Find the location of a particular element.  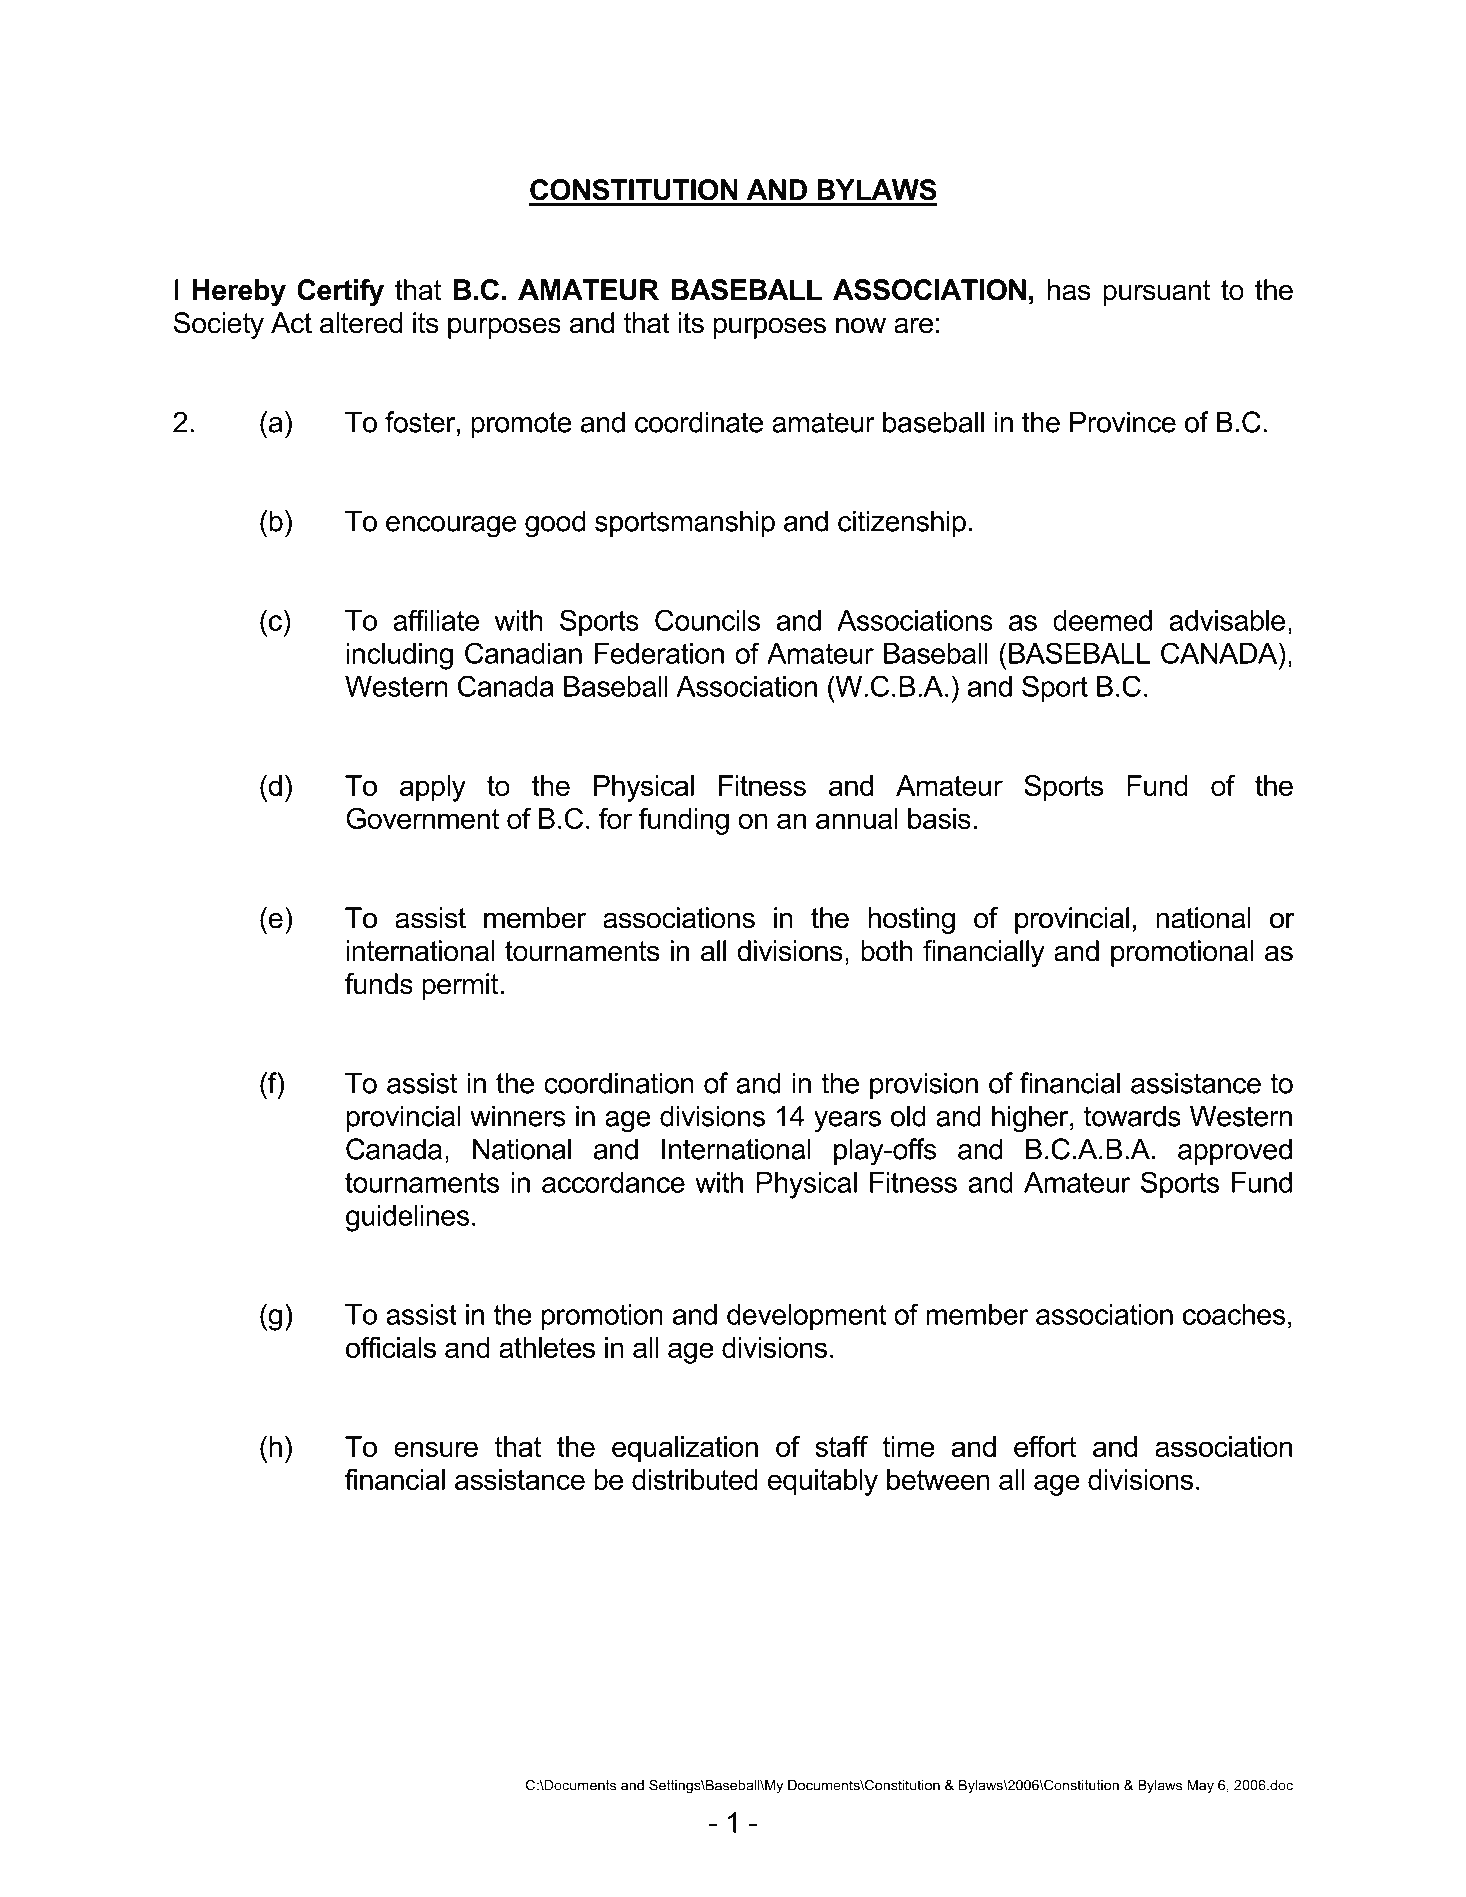

pursuant is located at coordinates (1157, 293).
